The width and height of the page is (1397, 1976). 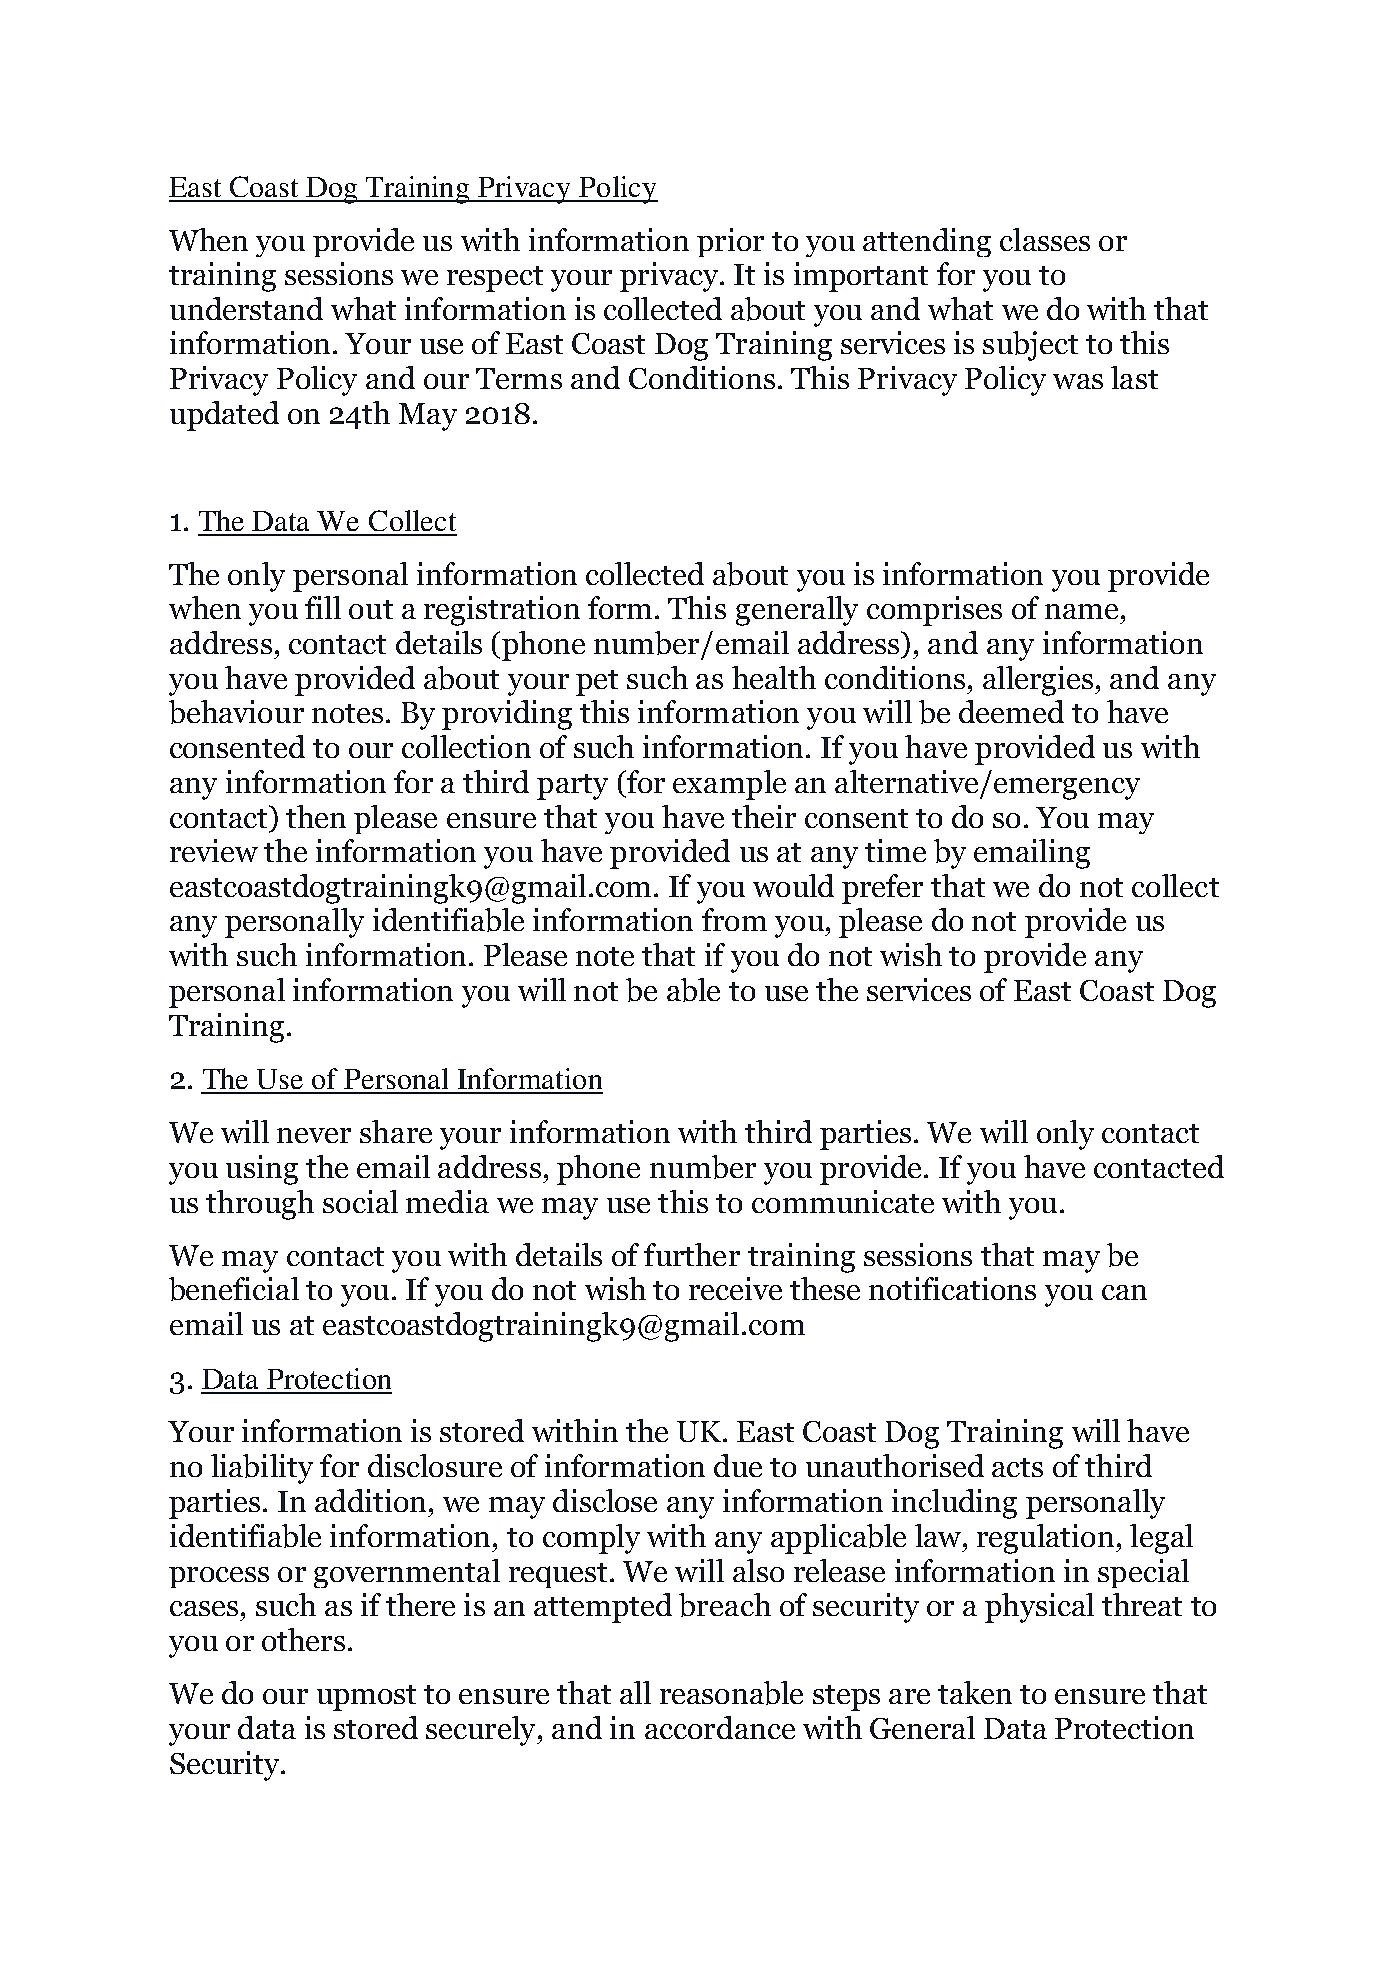 I want to click on can, so click(x=1124, y=1292).
